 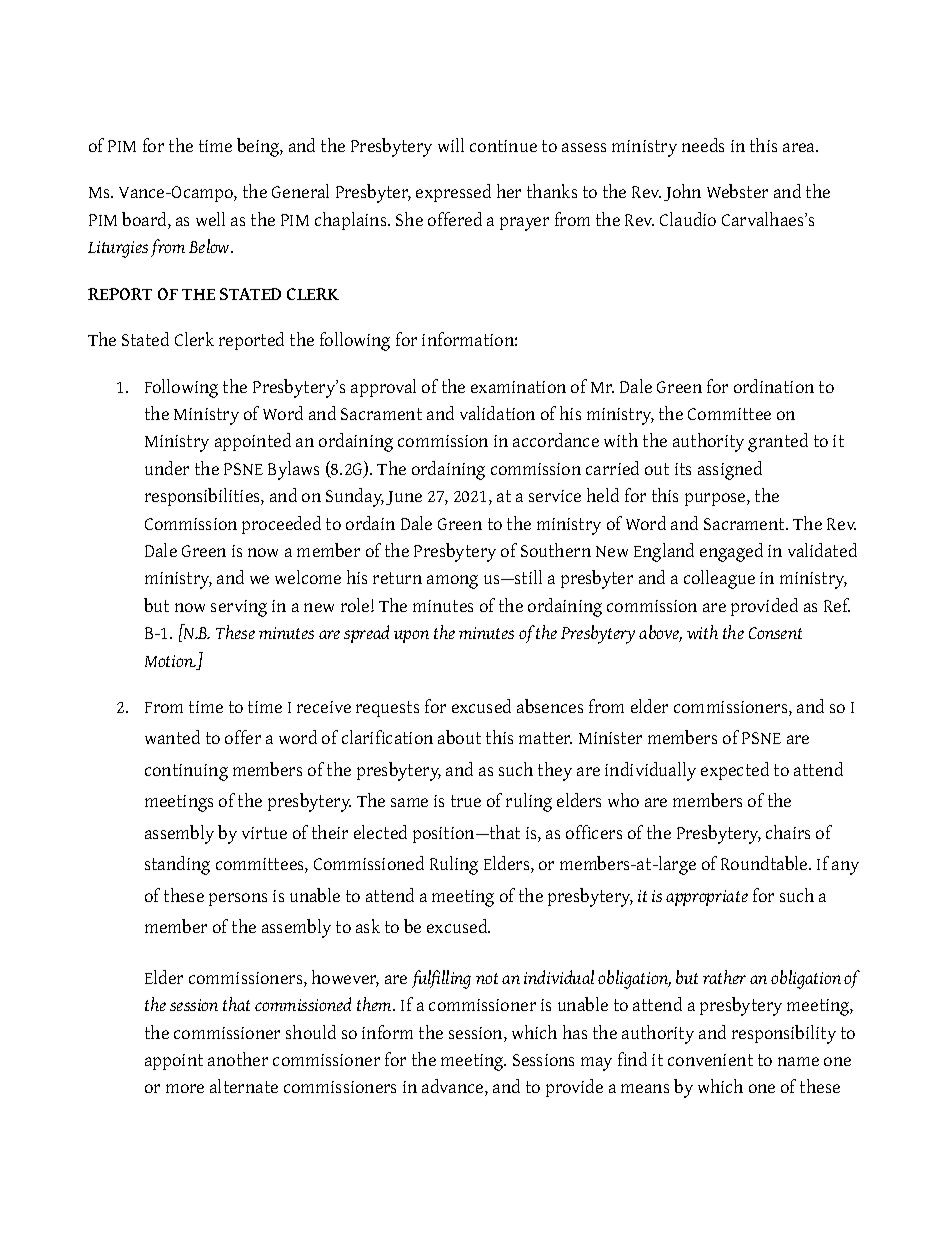 I want to click on standing, so click(x=177, y=865).
